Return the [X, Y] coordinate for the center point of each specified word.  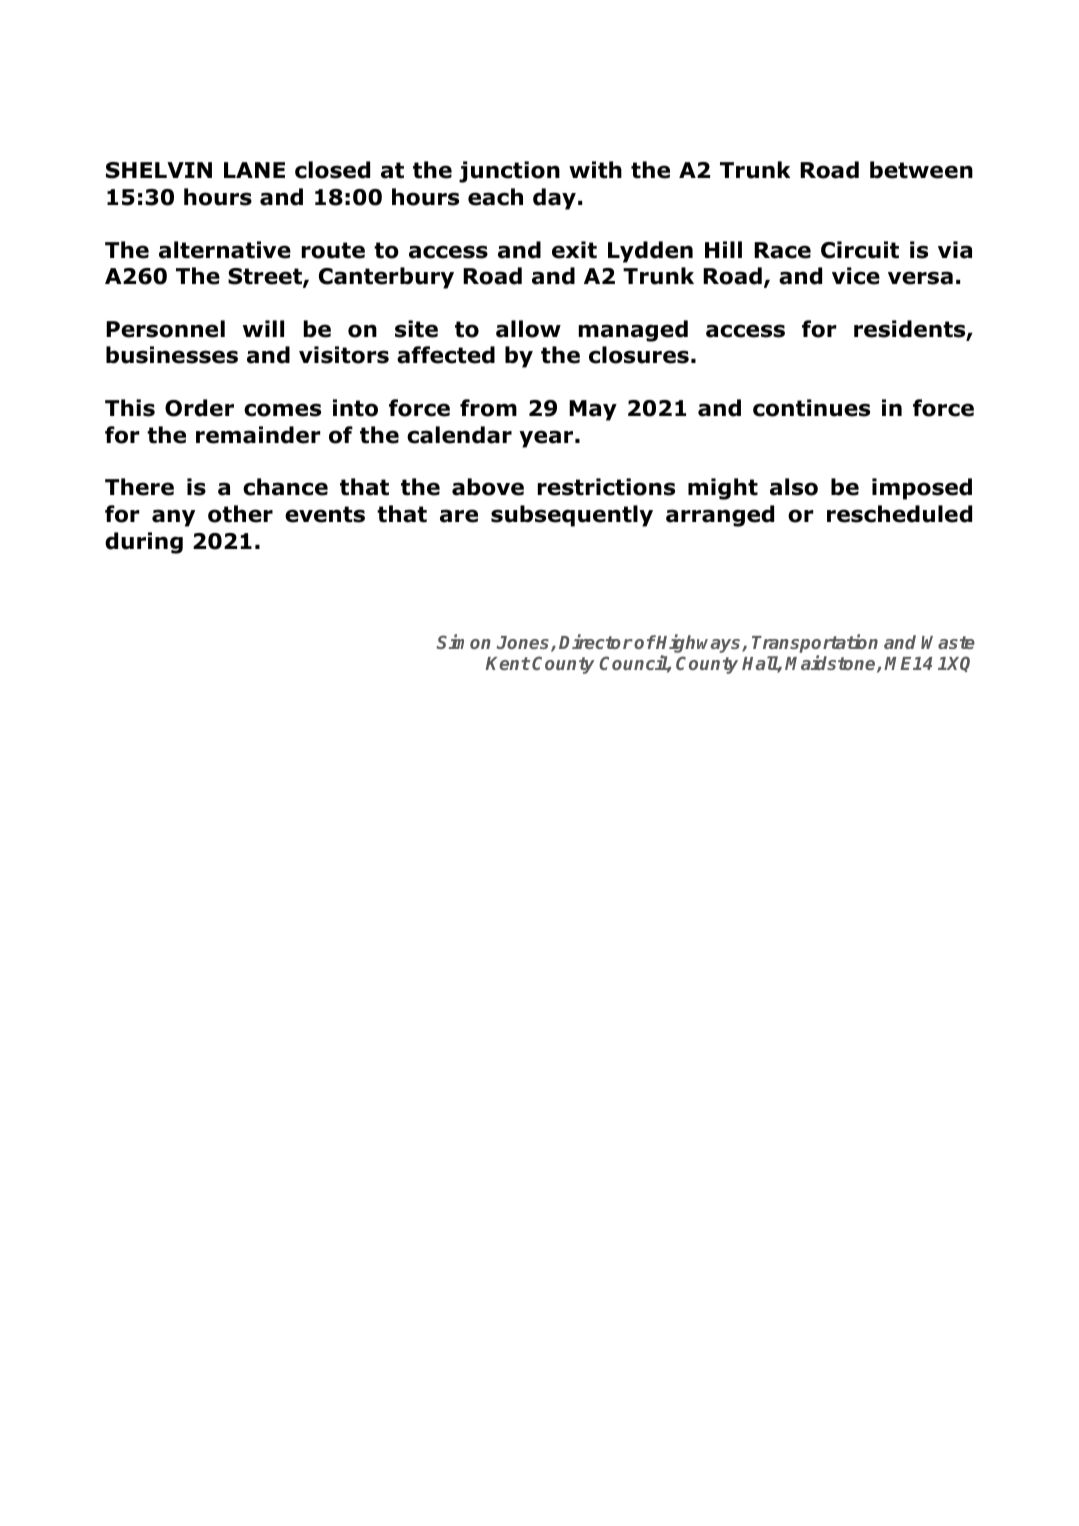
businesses [172, 355]
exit [574, 250]
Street [266, 277]
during [144, 543]
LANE [254, 170]
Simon [463, 641]
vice [856, 276]
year [546, 439]
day [554, 199]
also [794, 487]
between [921, 170]
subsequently [572, 516]
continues [811, 408]
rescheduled [899, 514]
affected [446, 355]
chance [285, 487]
